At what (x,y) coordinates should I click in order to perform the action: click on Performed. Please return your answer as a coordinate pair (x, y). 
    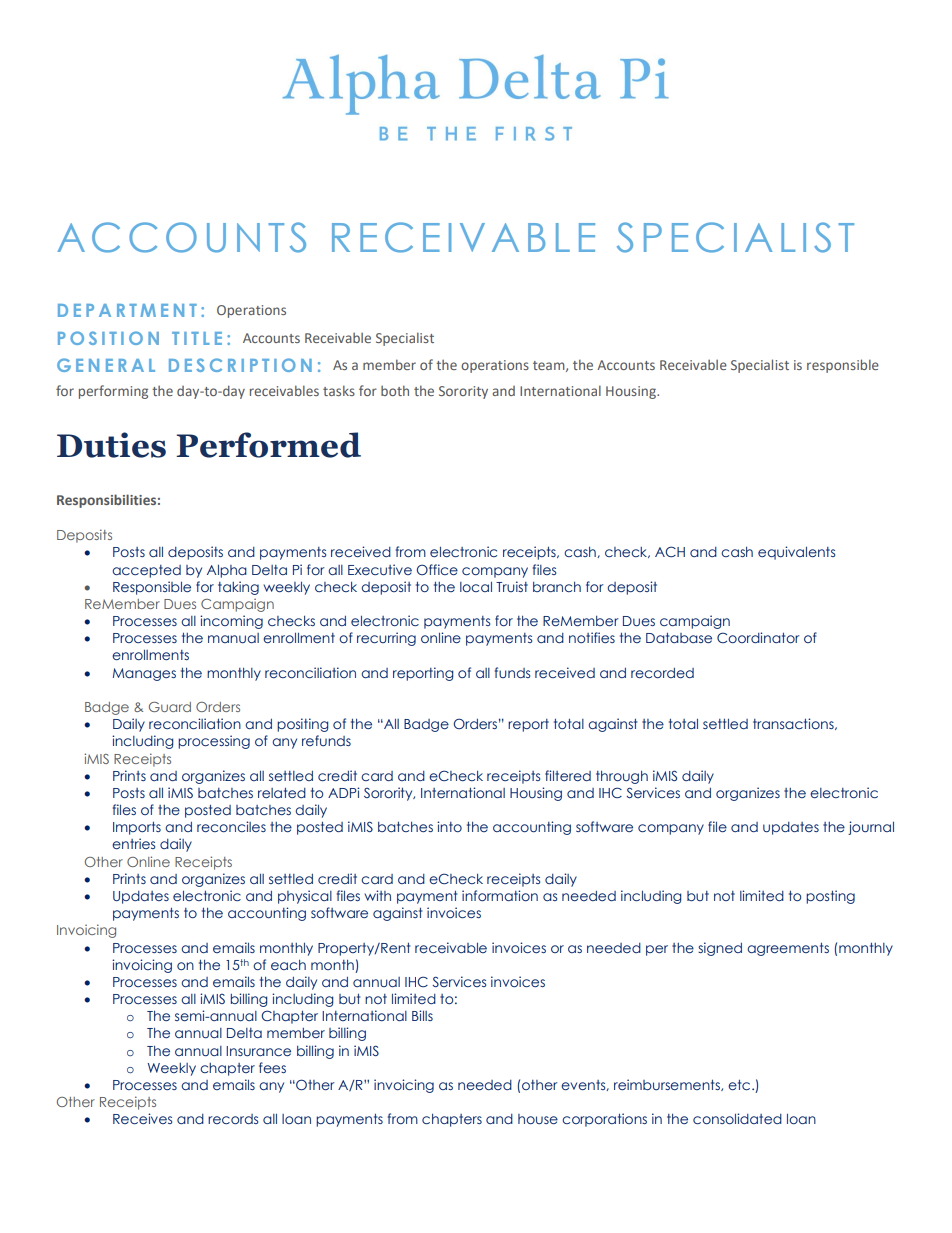
    Looking at the image, I should click on (268, 445).
